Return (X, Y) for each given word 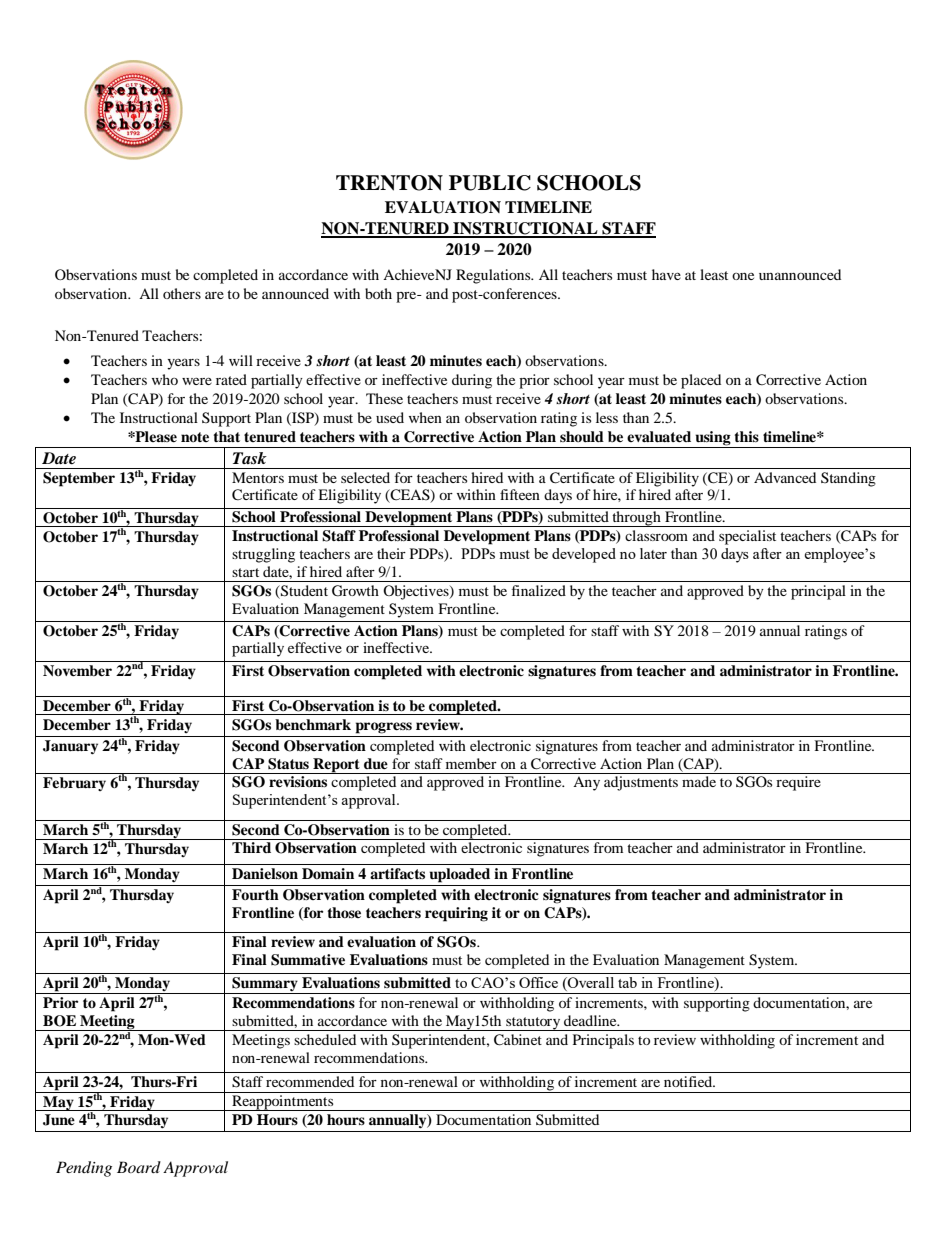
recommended (310, 1081)
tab (627, 982)
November (77, 670)
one (743, 276)
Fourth (255, 895)
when (425, 417)
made (699, 781)
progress (384, 728)
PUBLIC (490, 183)
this (746, 436)
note (195, 437)
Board (139, 1167)
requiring (456, 914)
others (182, 293)
